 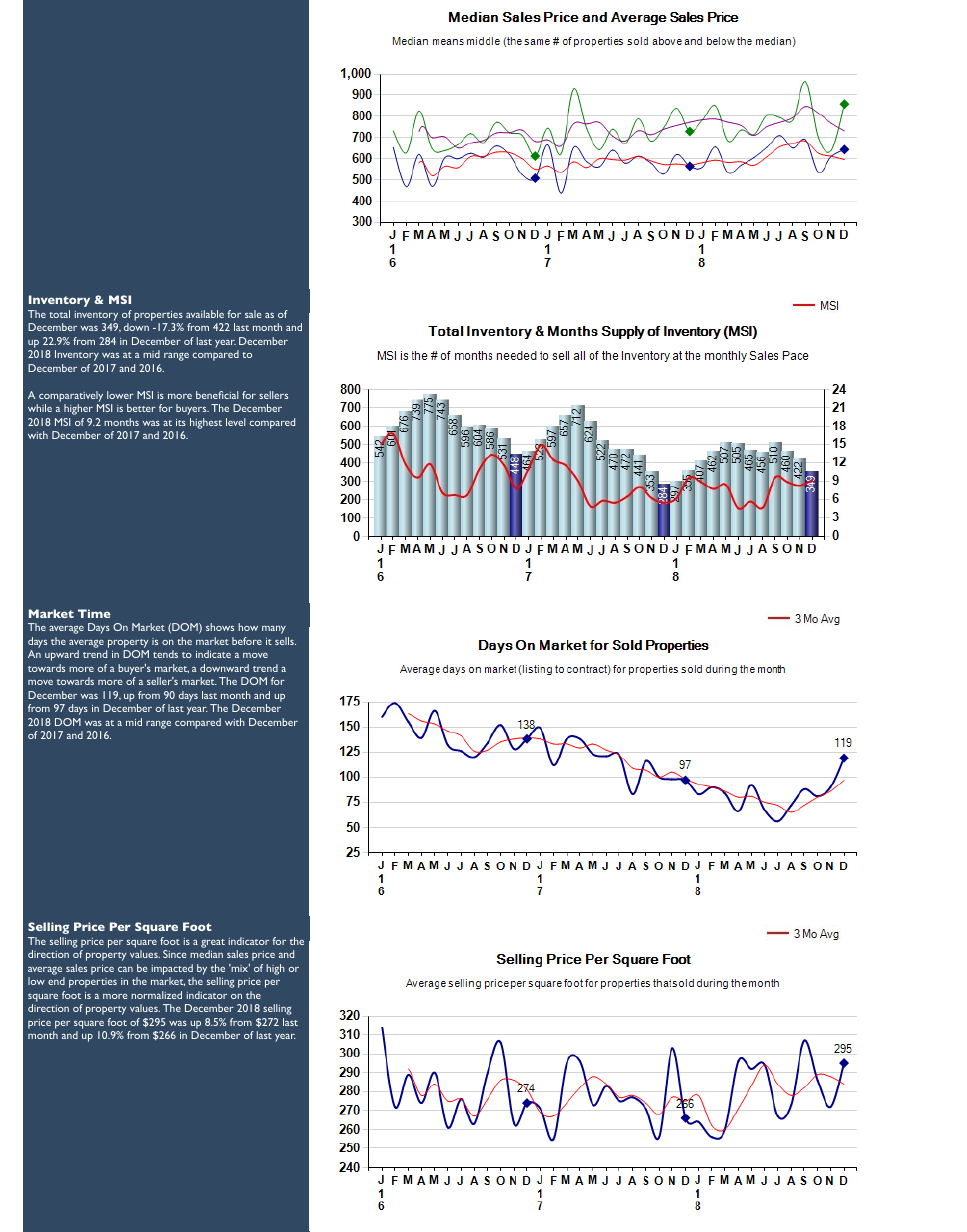 What do you see at coordinates (165, 654) in the screenshot?
I see `tends` at bounding box center [165, 654].
